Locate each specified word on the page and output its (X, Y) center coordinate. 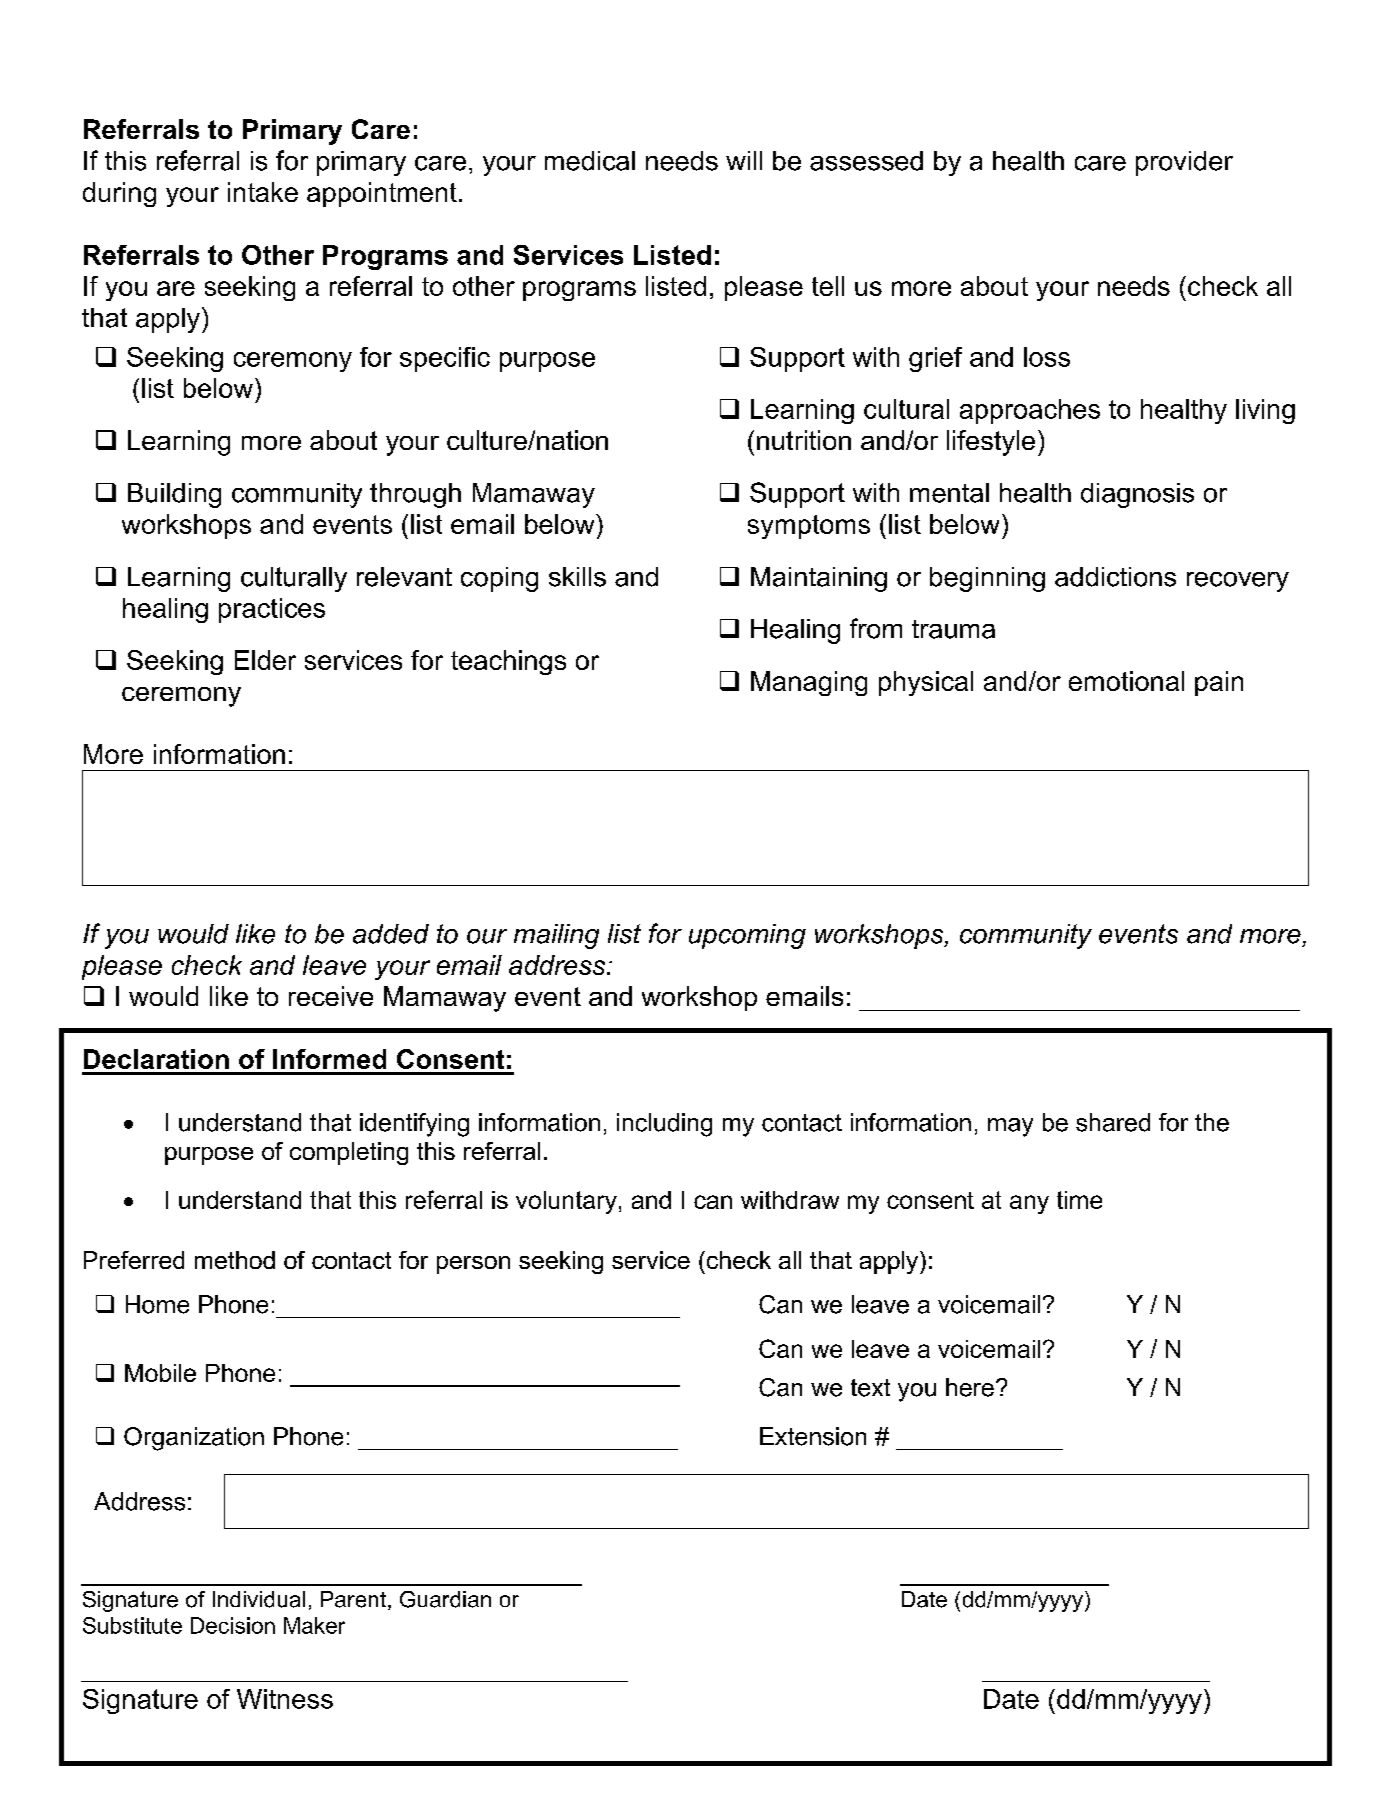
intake (263, 192)
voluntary (566, 1202)
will (744, 160)
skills (577, 577)
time (1079, 1200)
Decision (233, 1625)
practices (272, 610)
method (235, 1260)
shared (1113, 1122)
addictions (1115, 577)
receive (331, 996)
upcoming (747, 936)
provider (1184, 163)
